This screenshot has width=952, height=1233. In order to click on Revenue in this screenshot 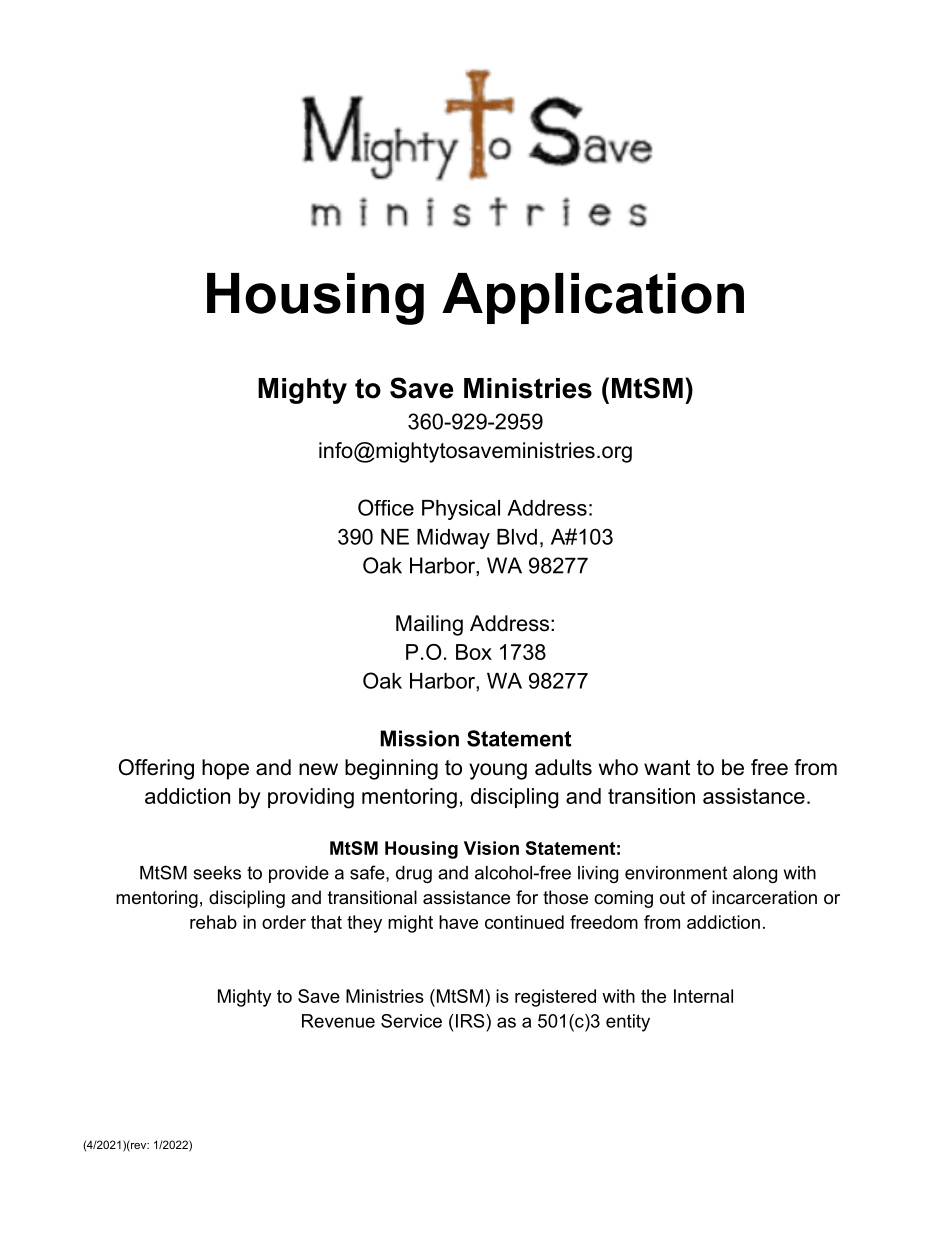, I will do `click(338, 1021)`.
